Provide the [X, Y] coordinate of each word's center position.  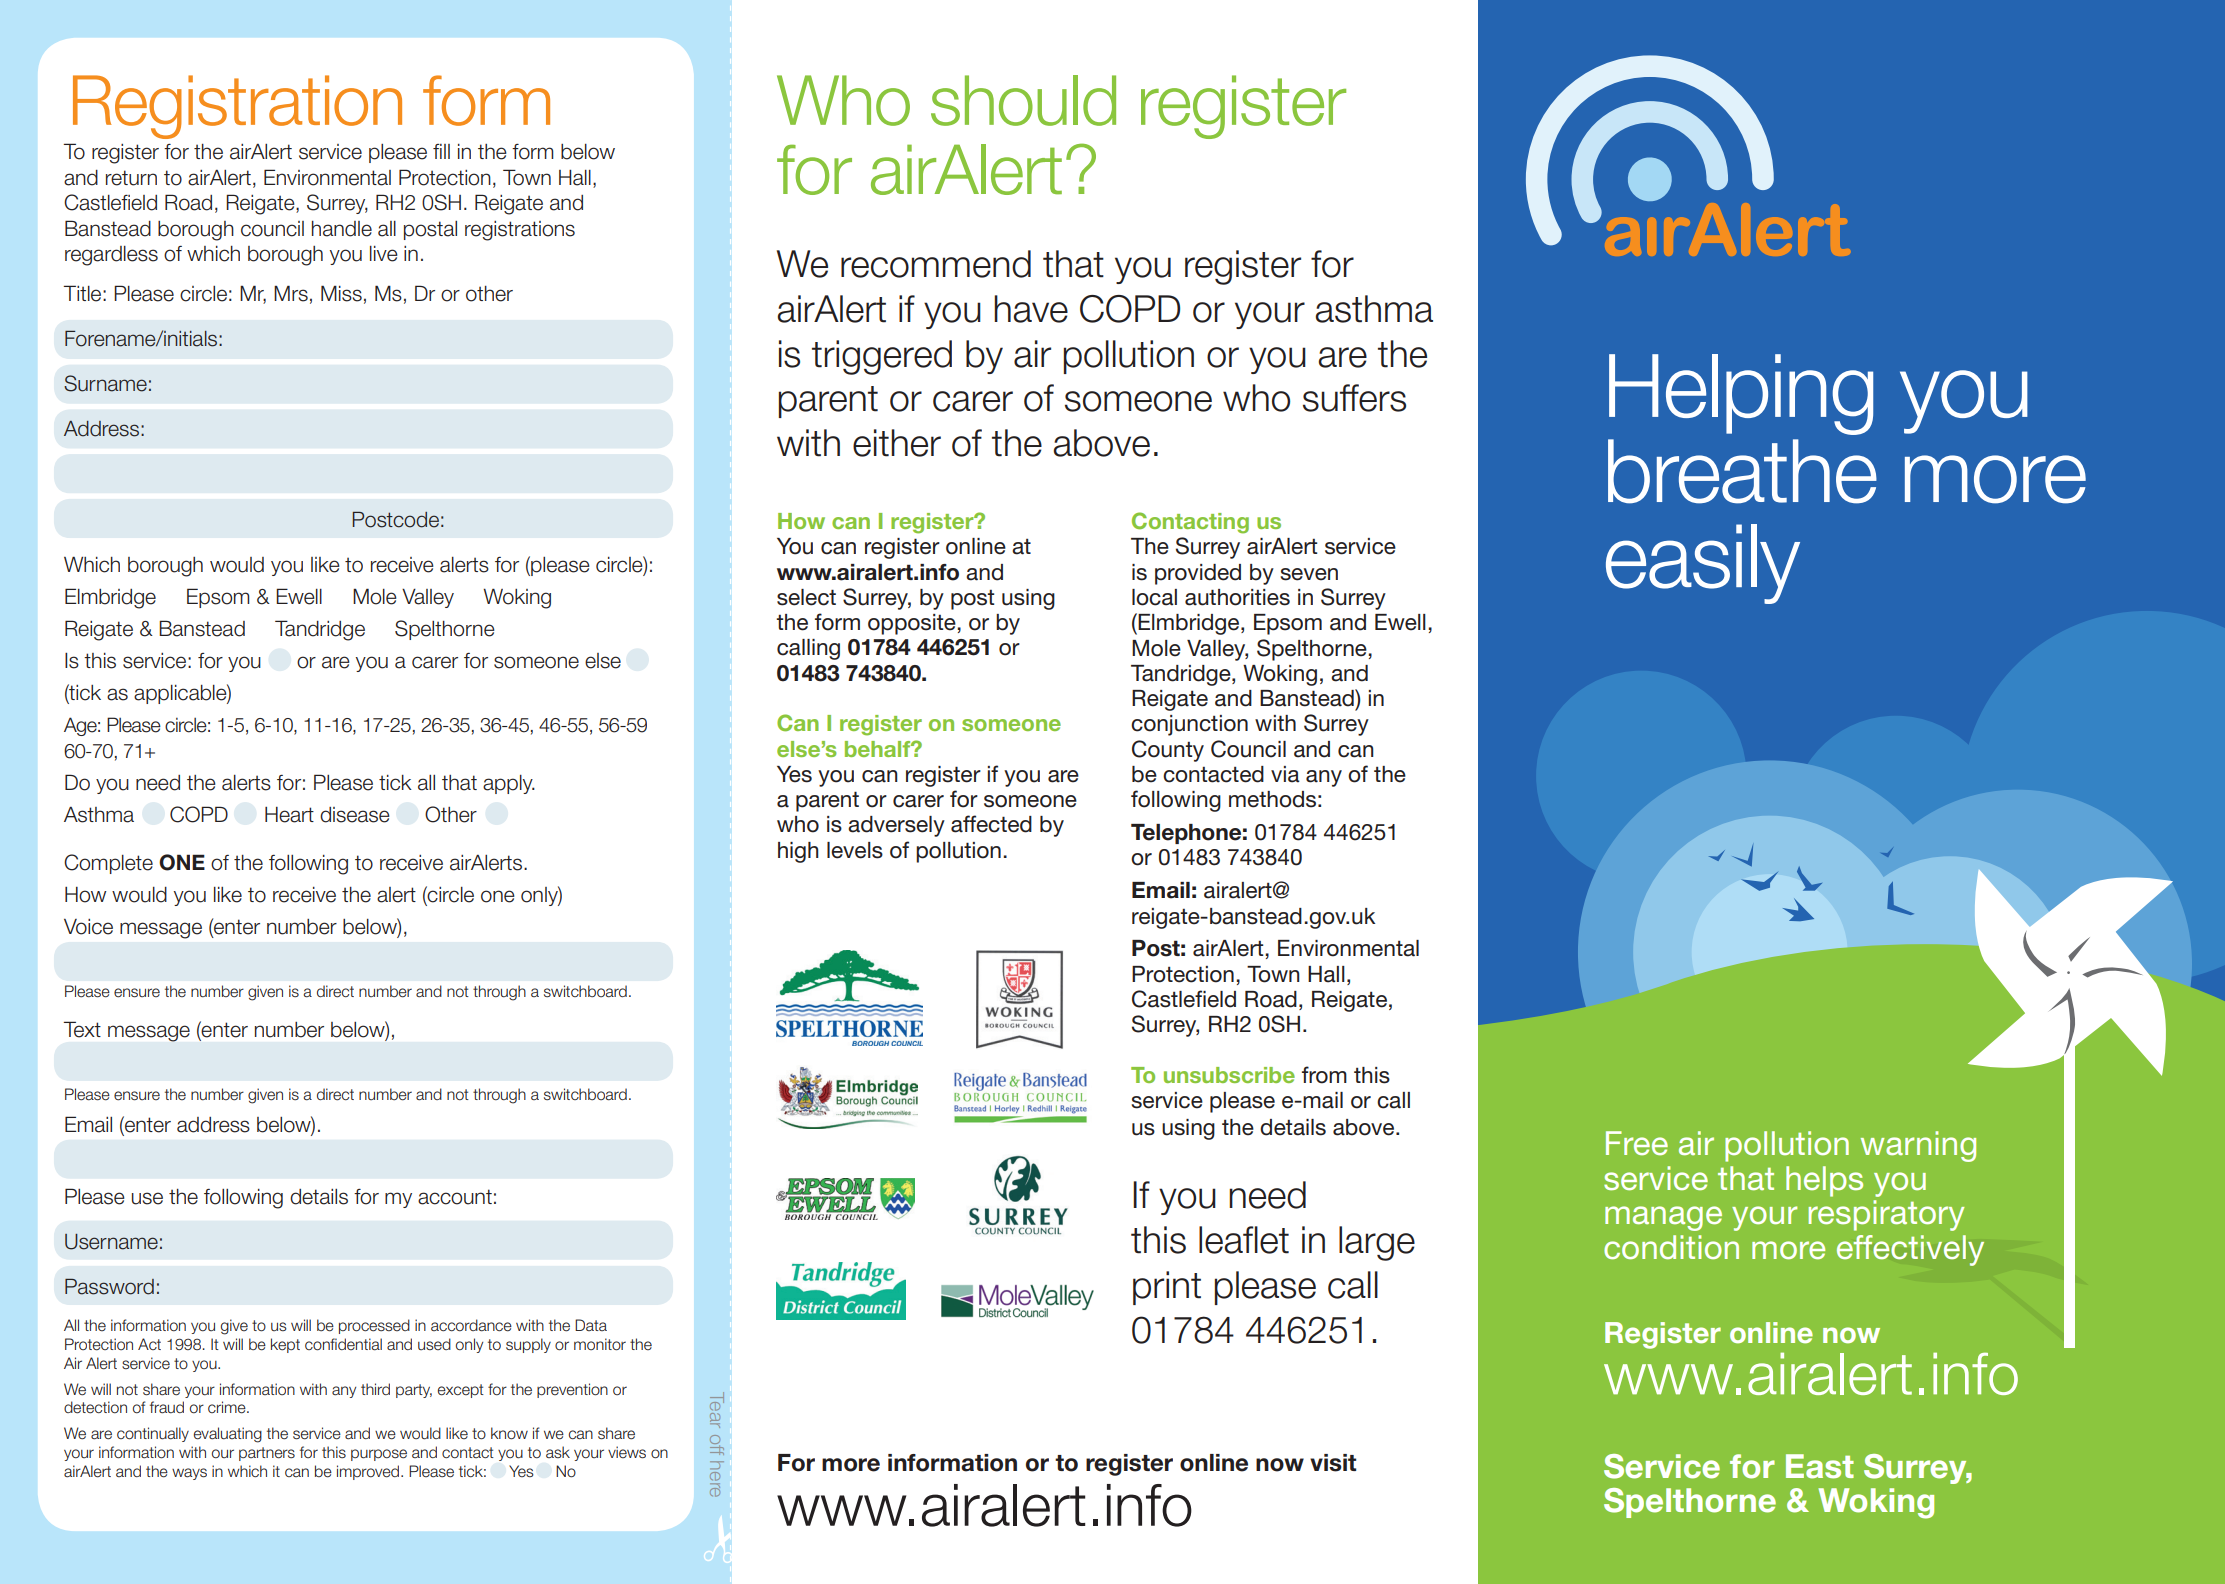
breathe [1742, 471]
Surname [105, 383]
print [1167, 1288]
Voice [88, 927]
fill [441, 151]
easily [1703, 564]
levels [855, 850]
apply [509, 784]
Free [1637, 1143]
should [1023, 100]
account [455, 1197]
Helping [1741, 394]
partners [267, 1454]
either [897, 443]
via [1285, 774]
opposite [913, 624]
